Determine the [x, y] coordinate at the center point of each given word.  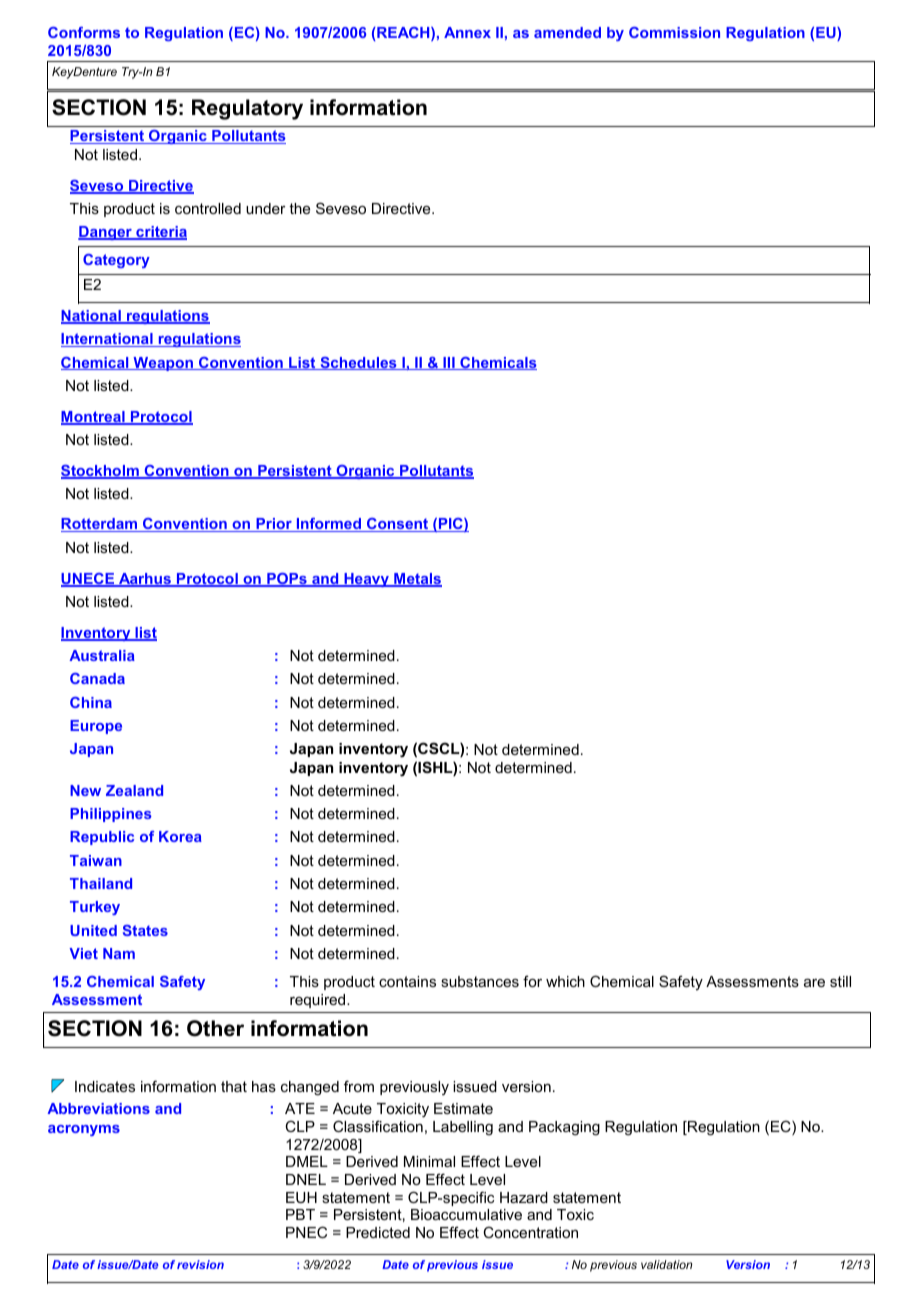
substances [480, 981]
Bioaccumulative [466, 1214]
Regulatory [247, 109]
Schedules [358, 363]
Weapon [163, 364]
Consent [398, 525]
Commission [674, 32]
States [145, 930]
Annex [467, 32]
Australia [102, 655]
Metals [417, 580]
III [449, 363]
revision [200, 1264]
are [814, 983]
